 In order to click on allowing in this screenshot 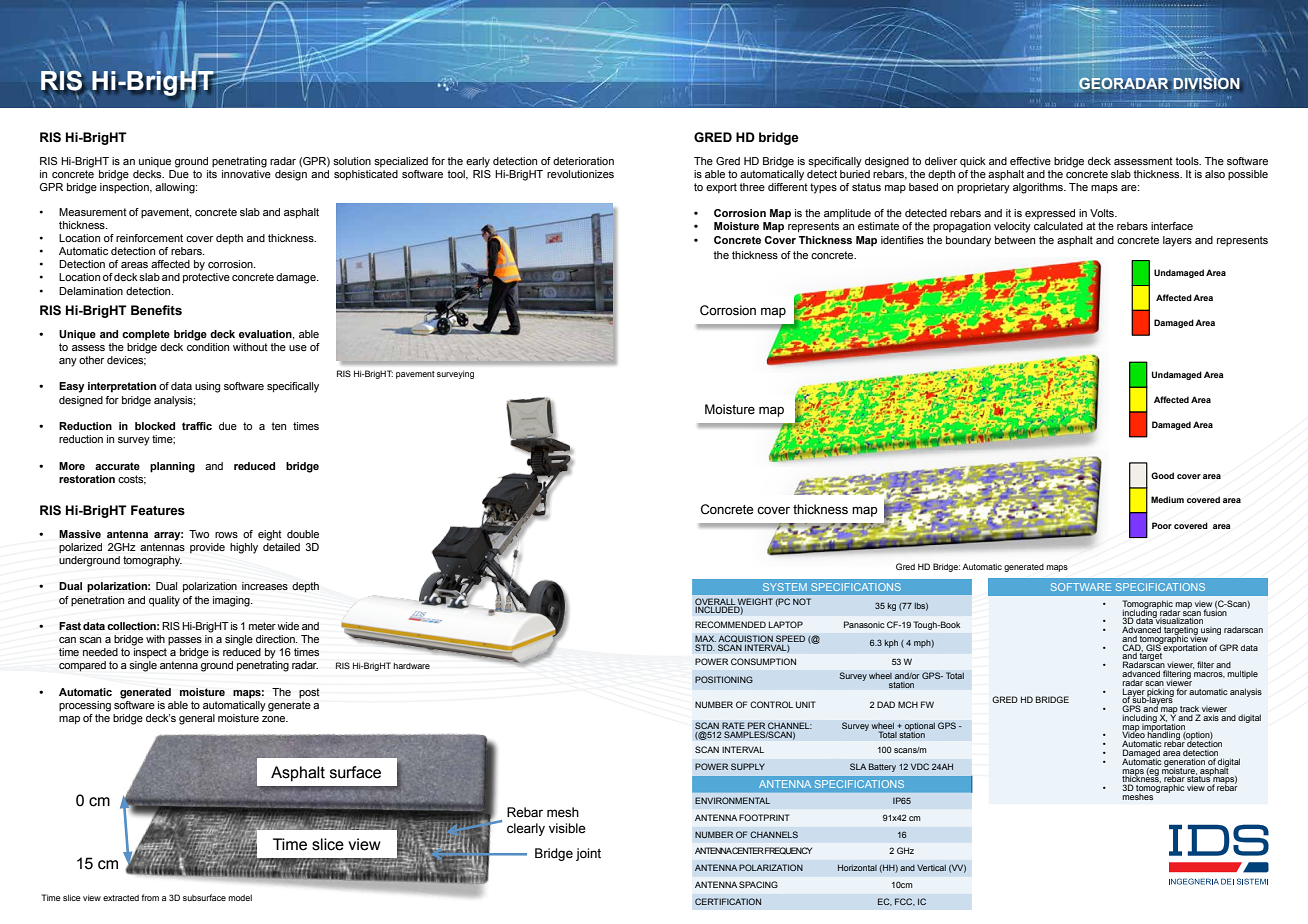, I will do `click(176, 188)`.
